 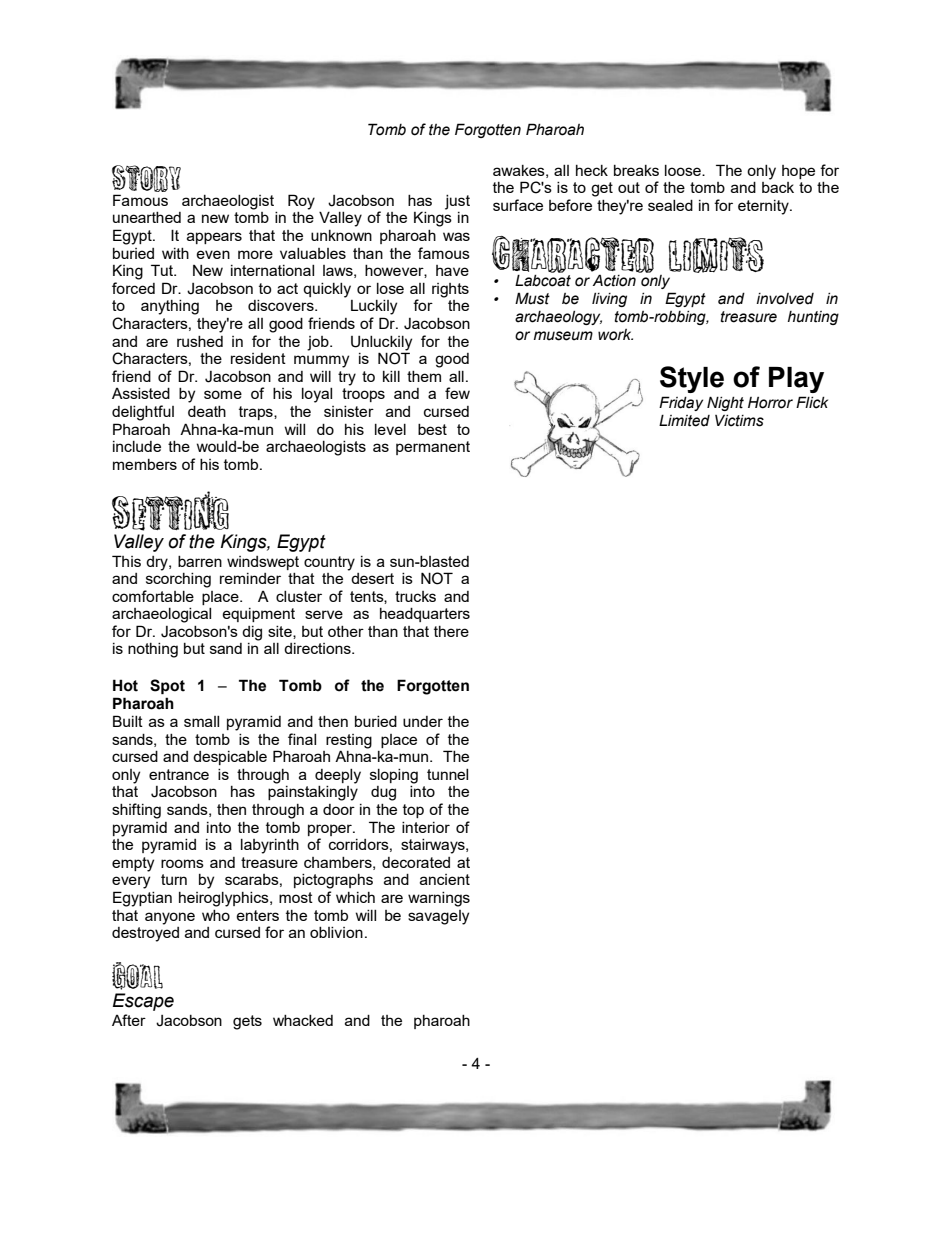 I want to click on there, so click(x=451, y=631).
